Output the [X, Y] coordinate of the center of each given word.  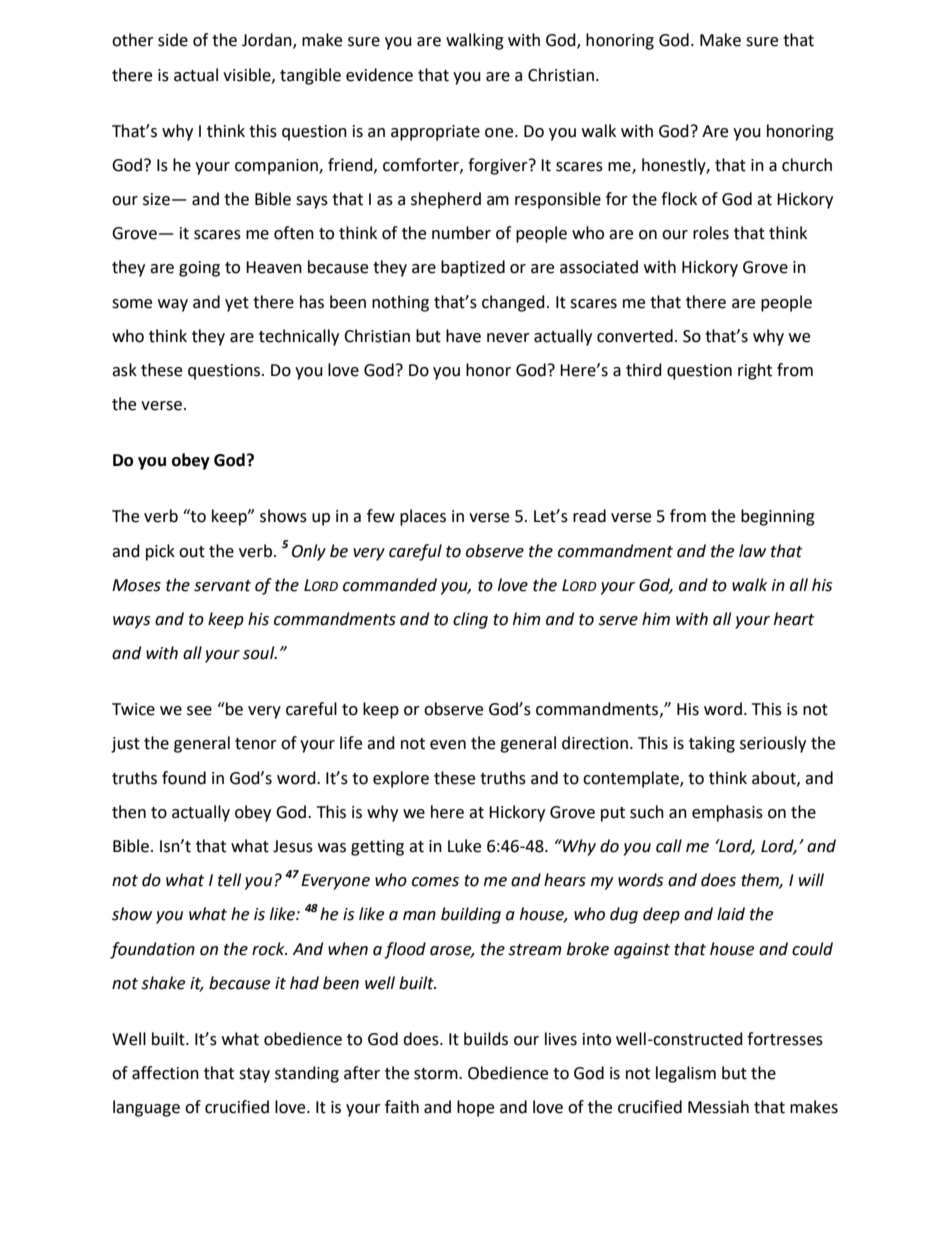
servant [222, 586]
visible [248, 75]
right [755, 371]
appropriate [435, 133]
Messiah [718, 1107]
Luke [464, 846]
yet [237, 304]
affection [165, 1073]
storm [437, 1074]
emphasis [727, 813]
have [463, 336]
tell [229, 880]
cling [470, 620]
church [807, 165]
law [752, 551]
